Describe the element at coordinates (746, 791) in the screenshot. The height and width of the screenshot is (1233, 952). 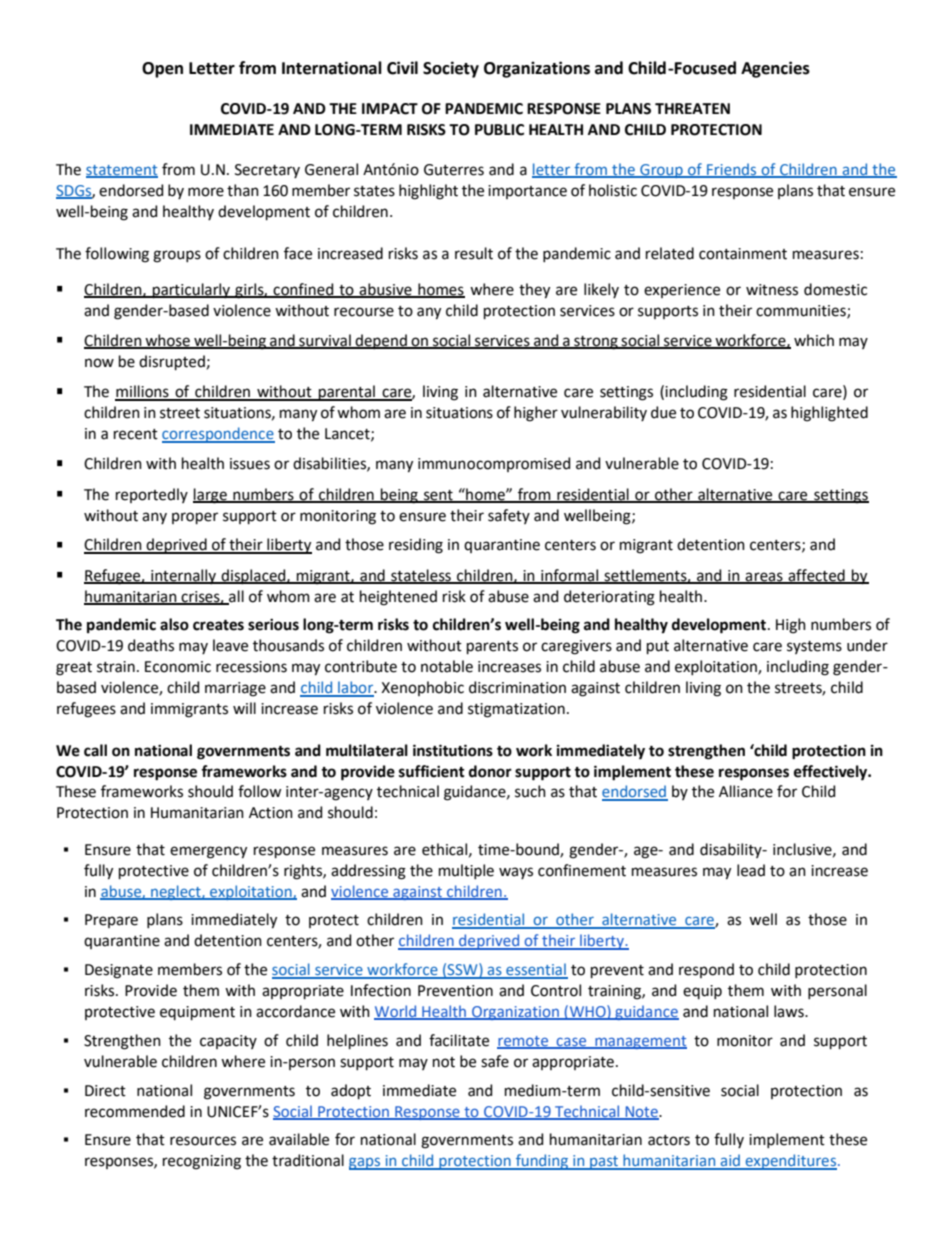
I see `Alliance` at that location.
